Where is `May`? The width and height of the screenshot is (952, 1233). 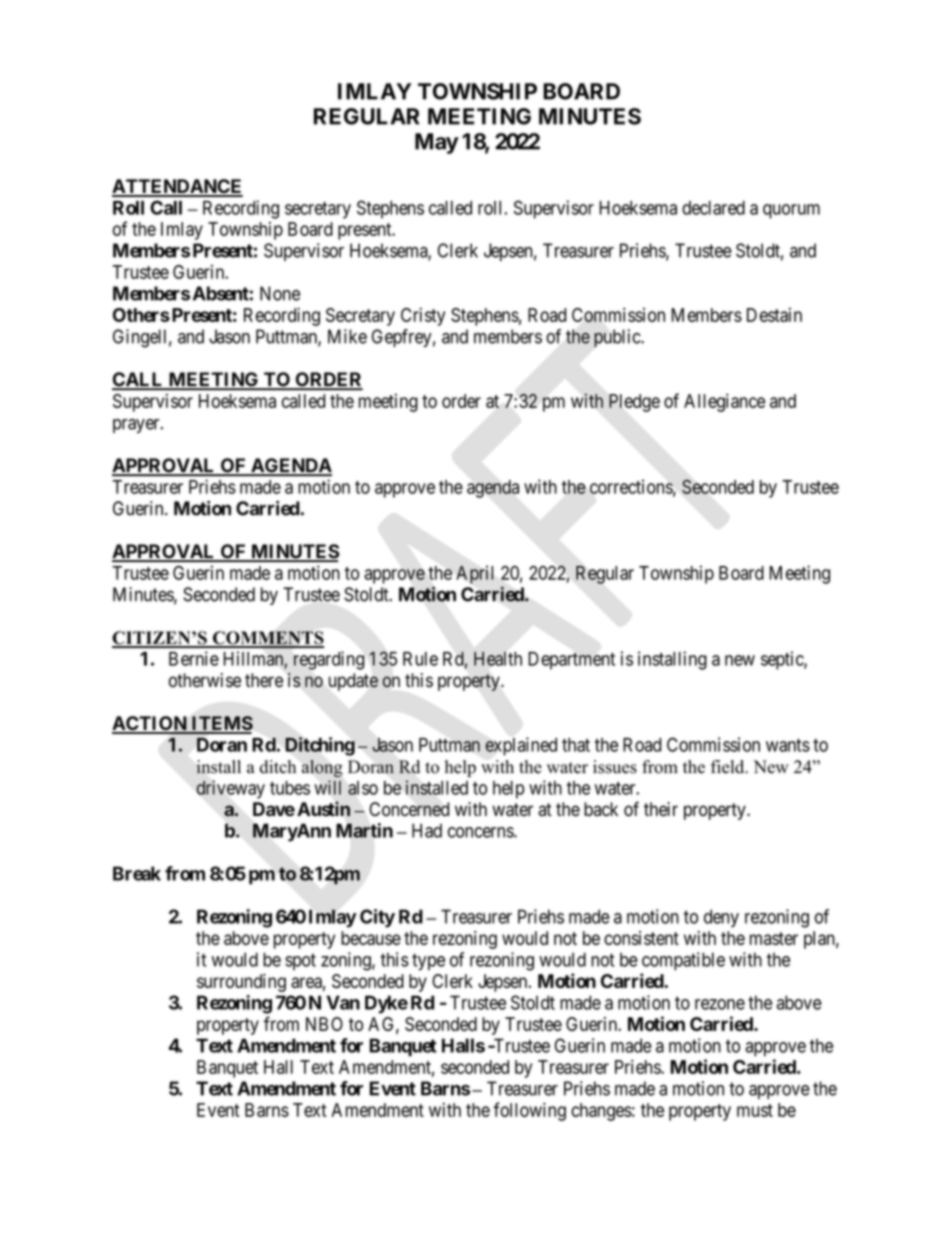 May is located at coordinates (437, 143).
